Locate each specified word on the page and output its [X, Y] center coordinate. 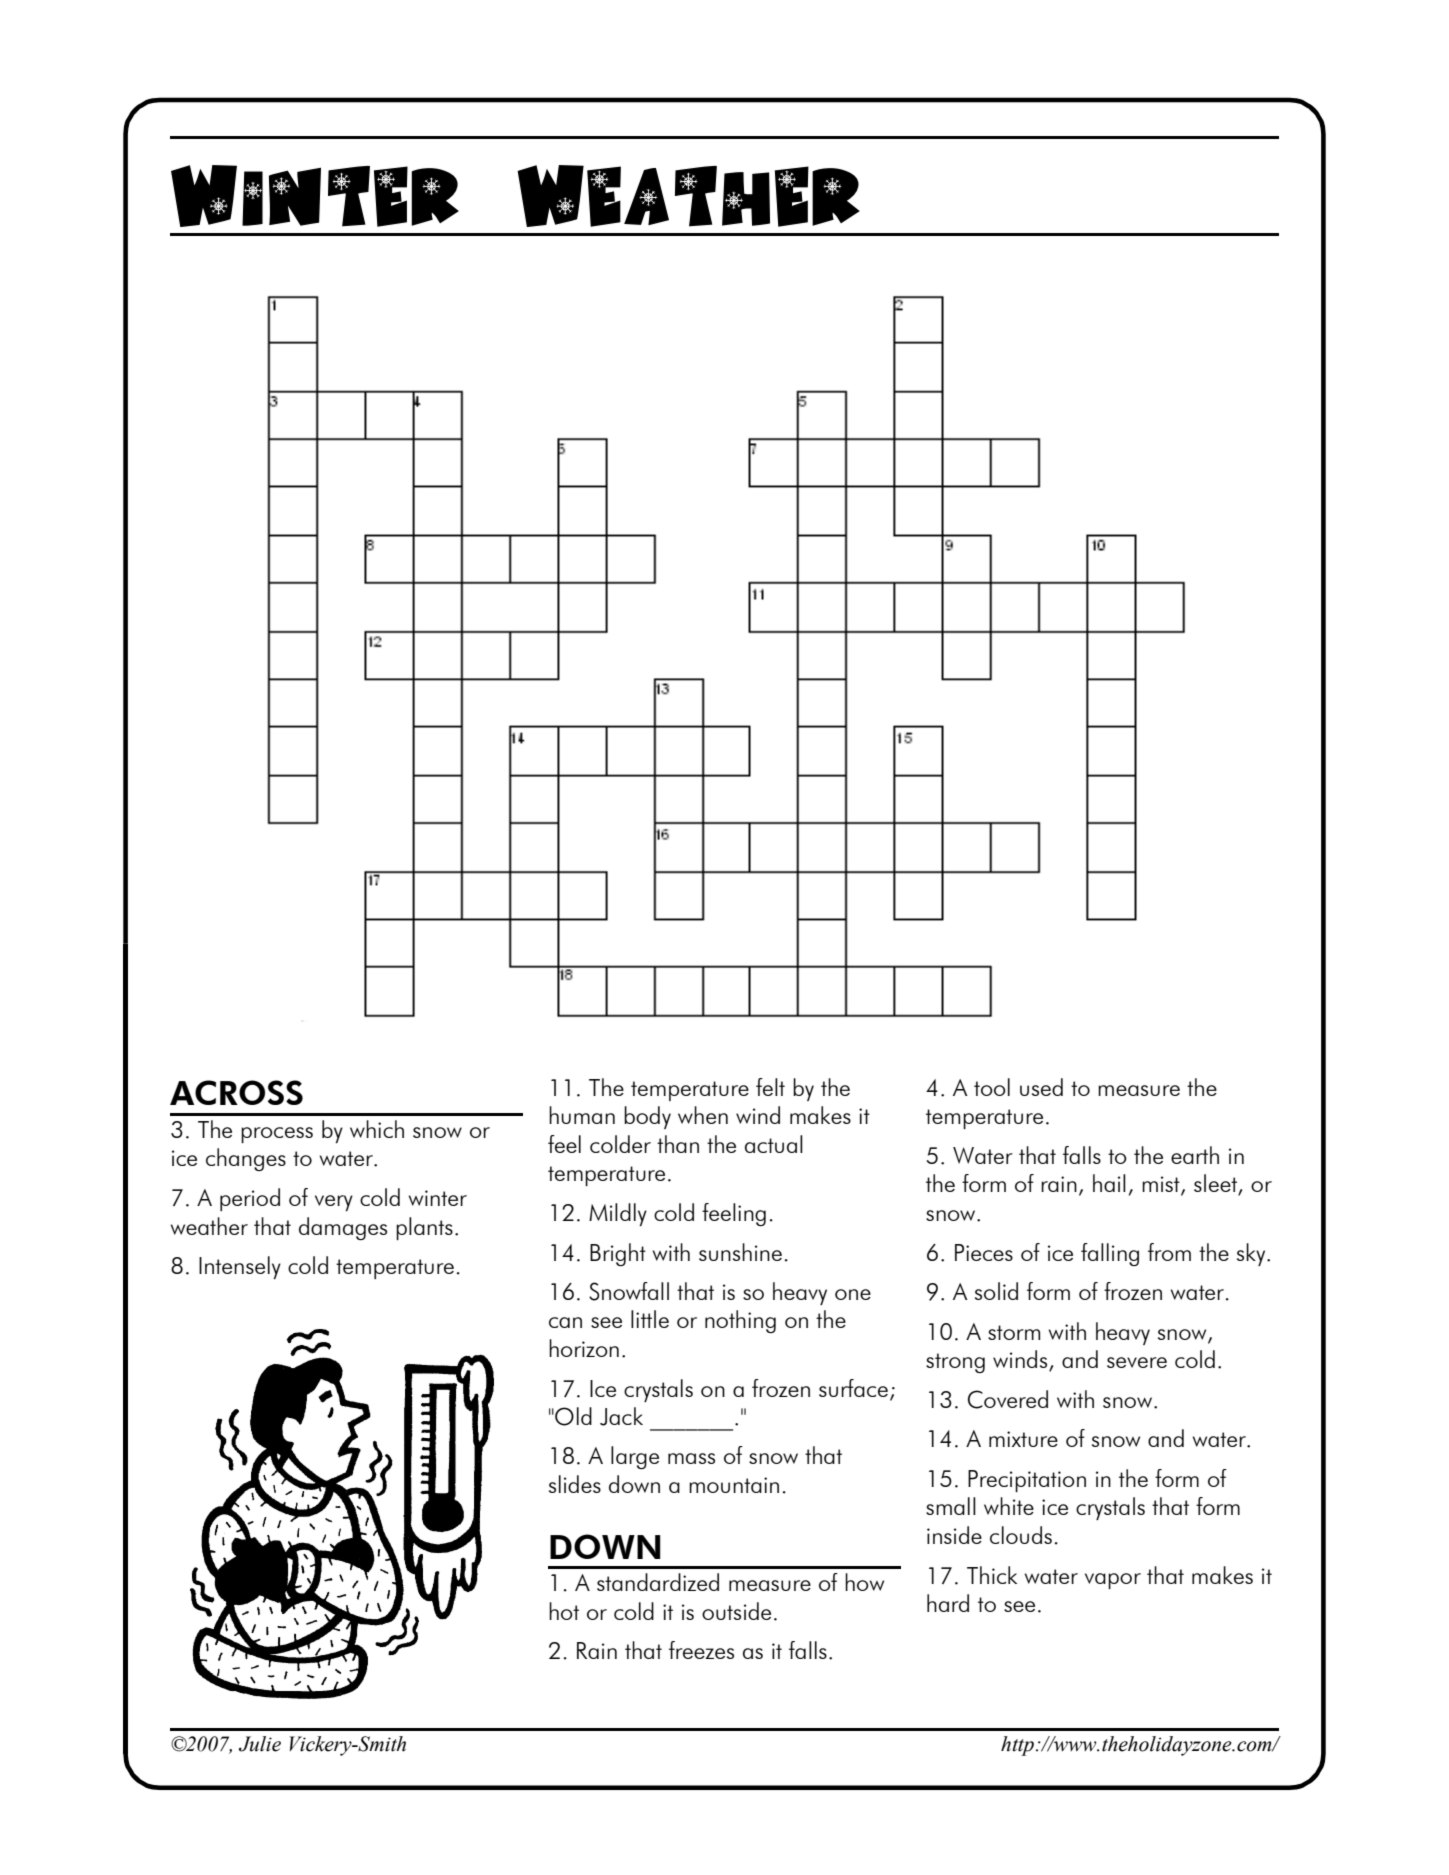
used [1041, 1087]
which [377, 1129]
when [703, 1115]
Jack [621, 1416]
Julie [260, 1744]
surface [853, 1388]
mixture [1023, 1439]
